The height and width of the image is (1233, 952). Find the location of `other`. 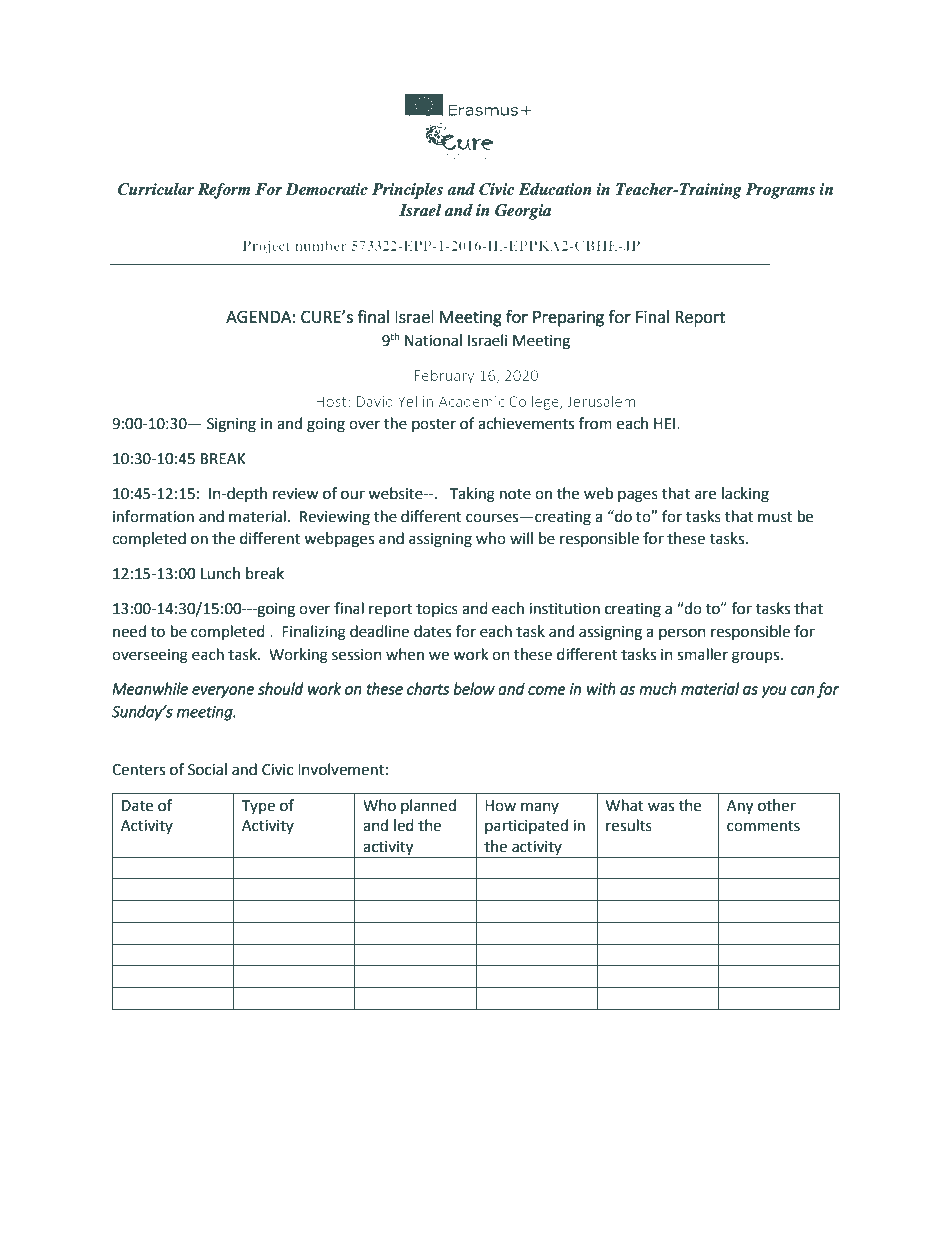

other is located at coordinates (777, 805).
